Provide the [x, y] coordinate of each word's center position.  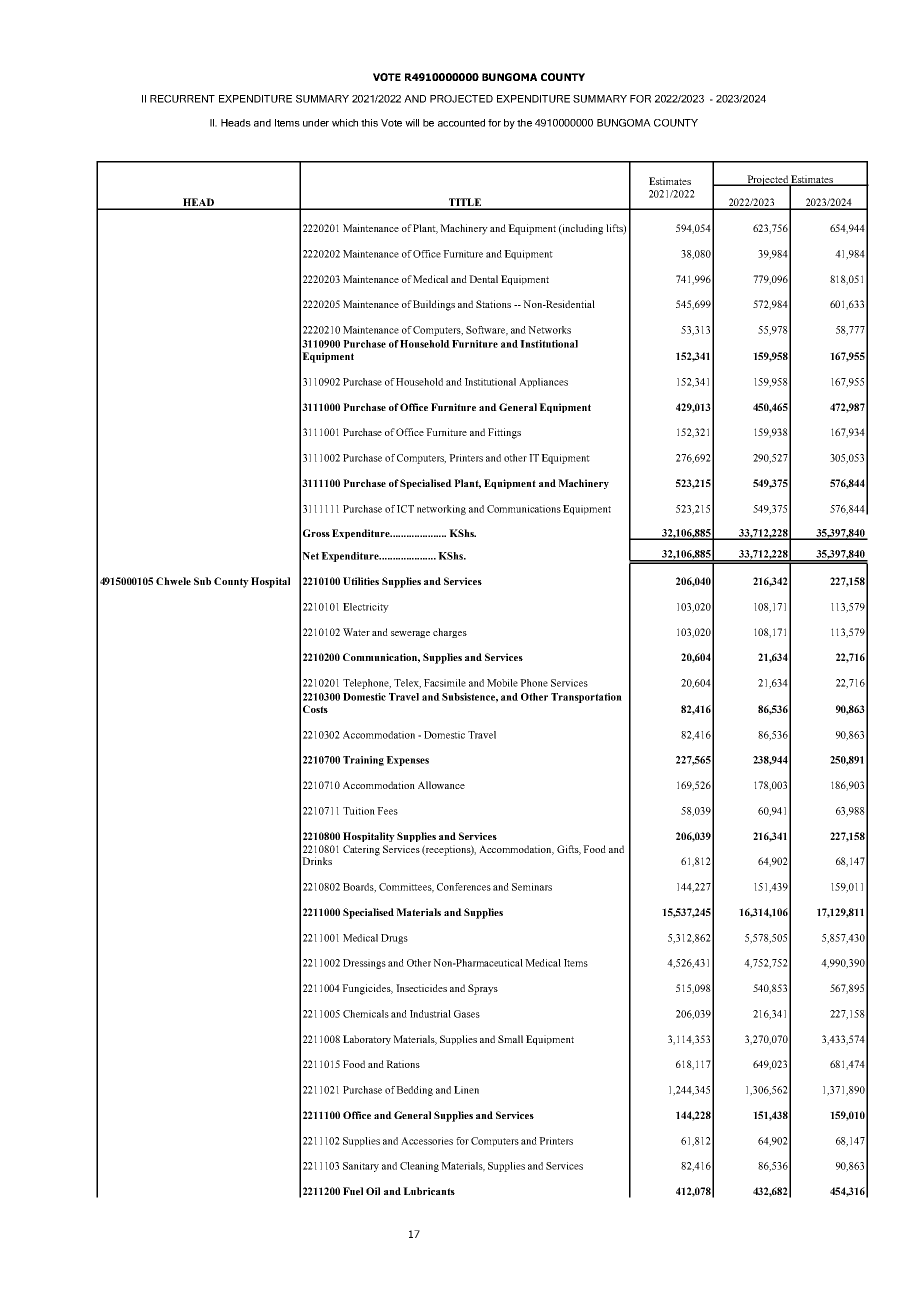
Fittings [504, 433]
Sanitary [361, 1167]
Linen [466, 1090]
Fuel [353, 1191]
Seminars [532, 887]
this [369, 123]
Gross [316, 533]
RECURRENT [182, 99]
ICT [405, 509]
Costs [315, 709]
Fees [387, 811]
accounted [461, 123]
